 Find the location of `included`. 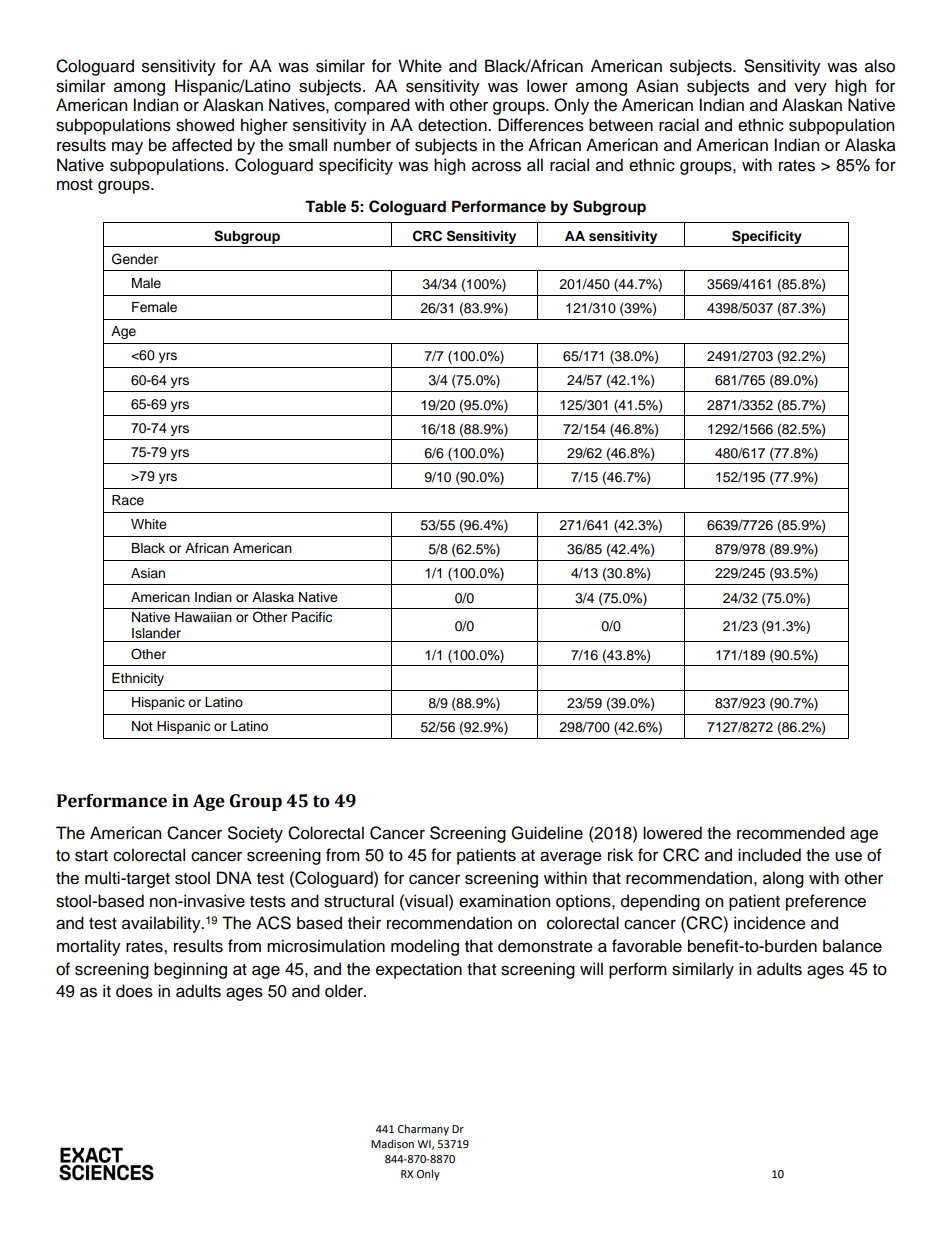

included is located at coordinates (769, 855).
